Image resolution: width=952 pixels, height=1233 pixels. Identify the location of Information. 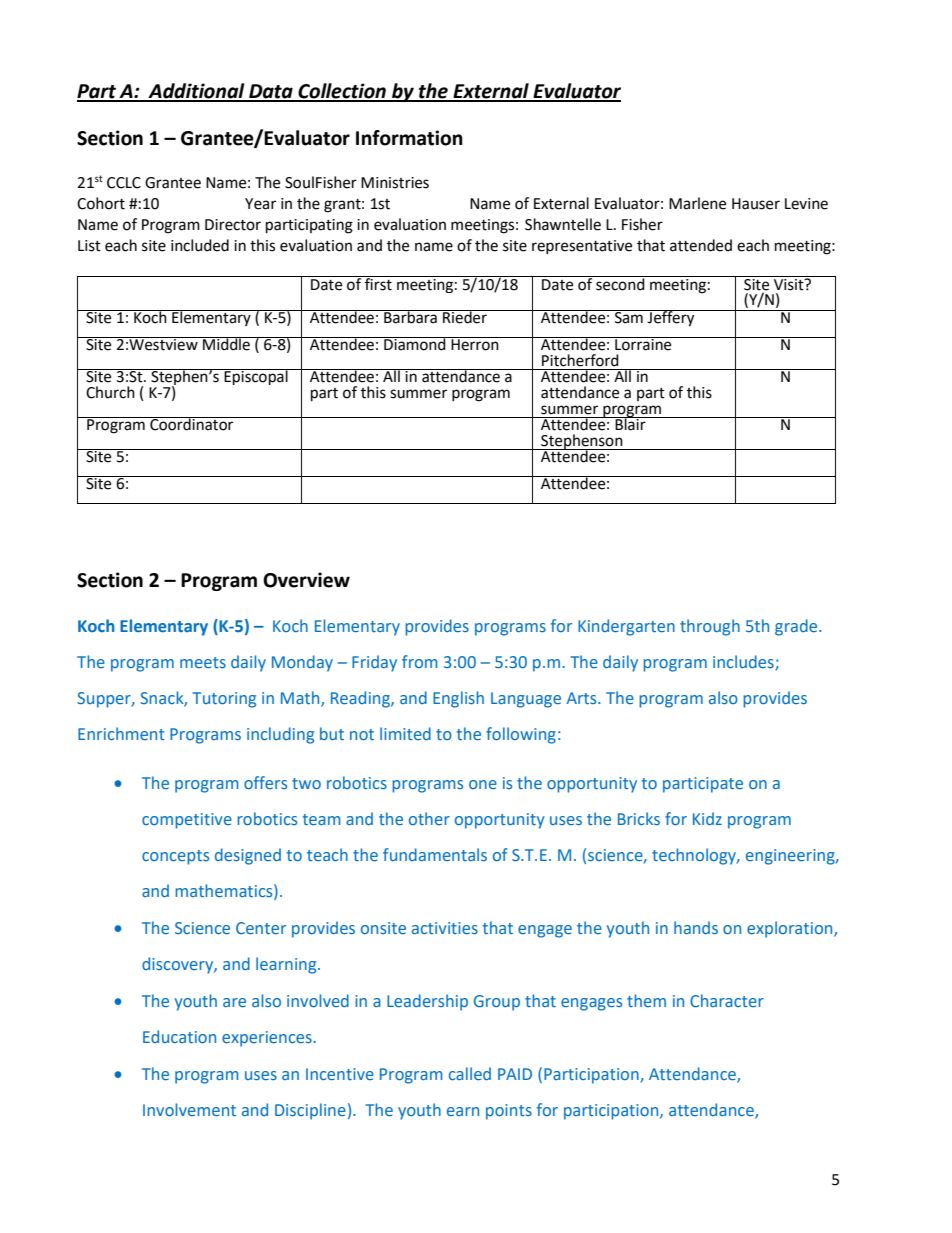
(409, 138).
